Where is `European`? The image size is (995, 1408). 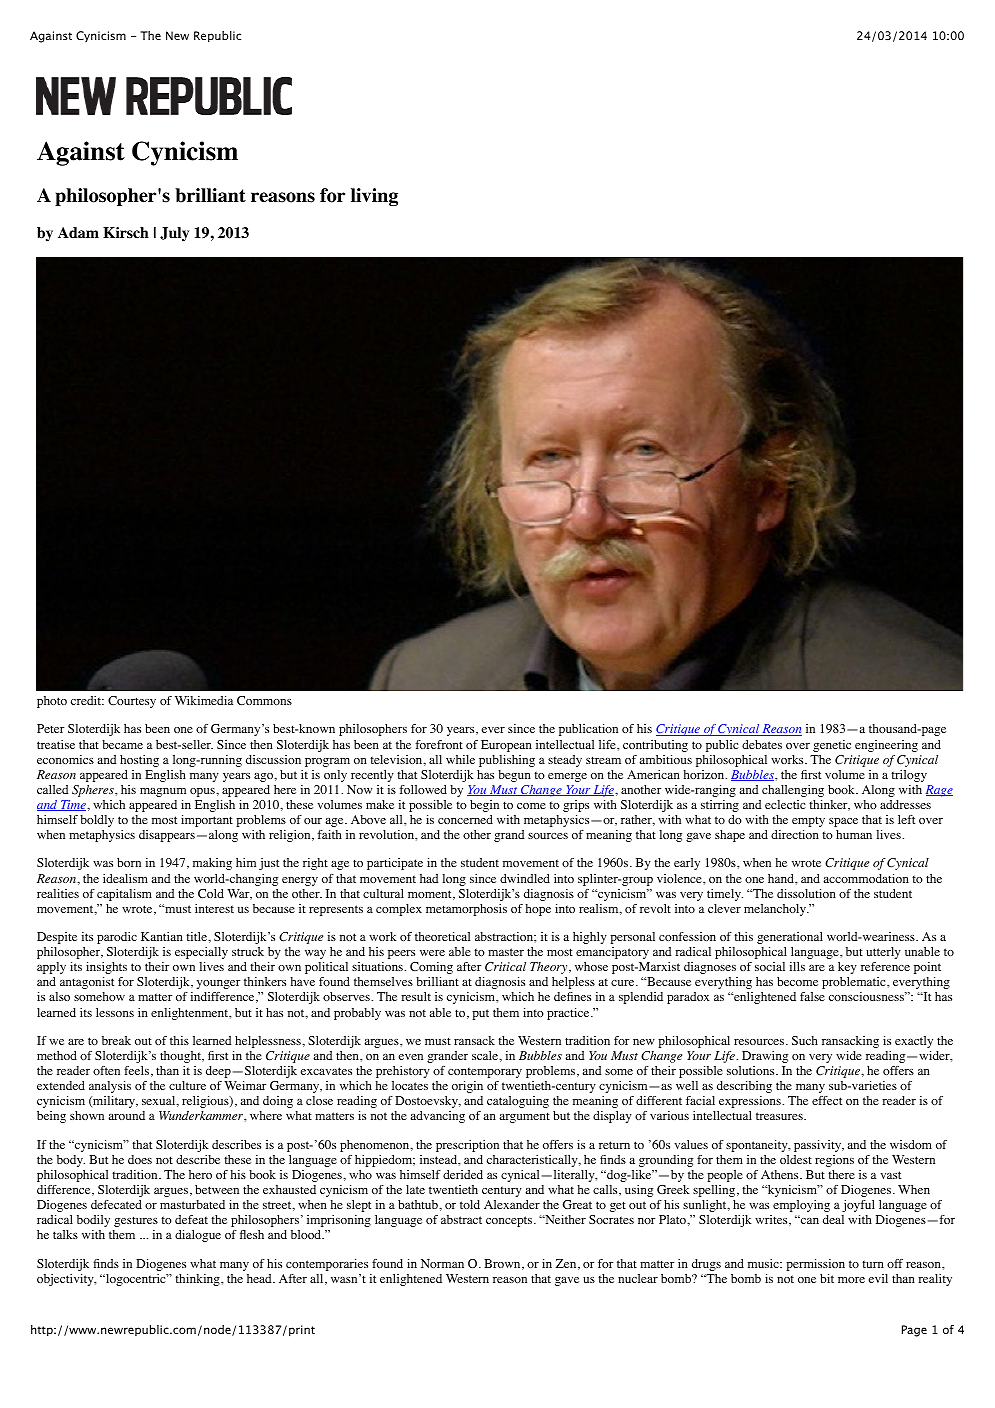
European is located at coordinates (506, 746).
